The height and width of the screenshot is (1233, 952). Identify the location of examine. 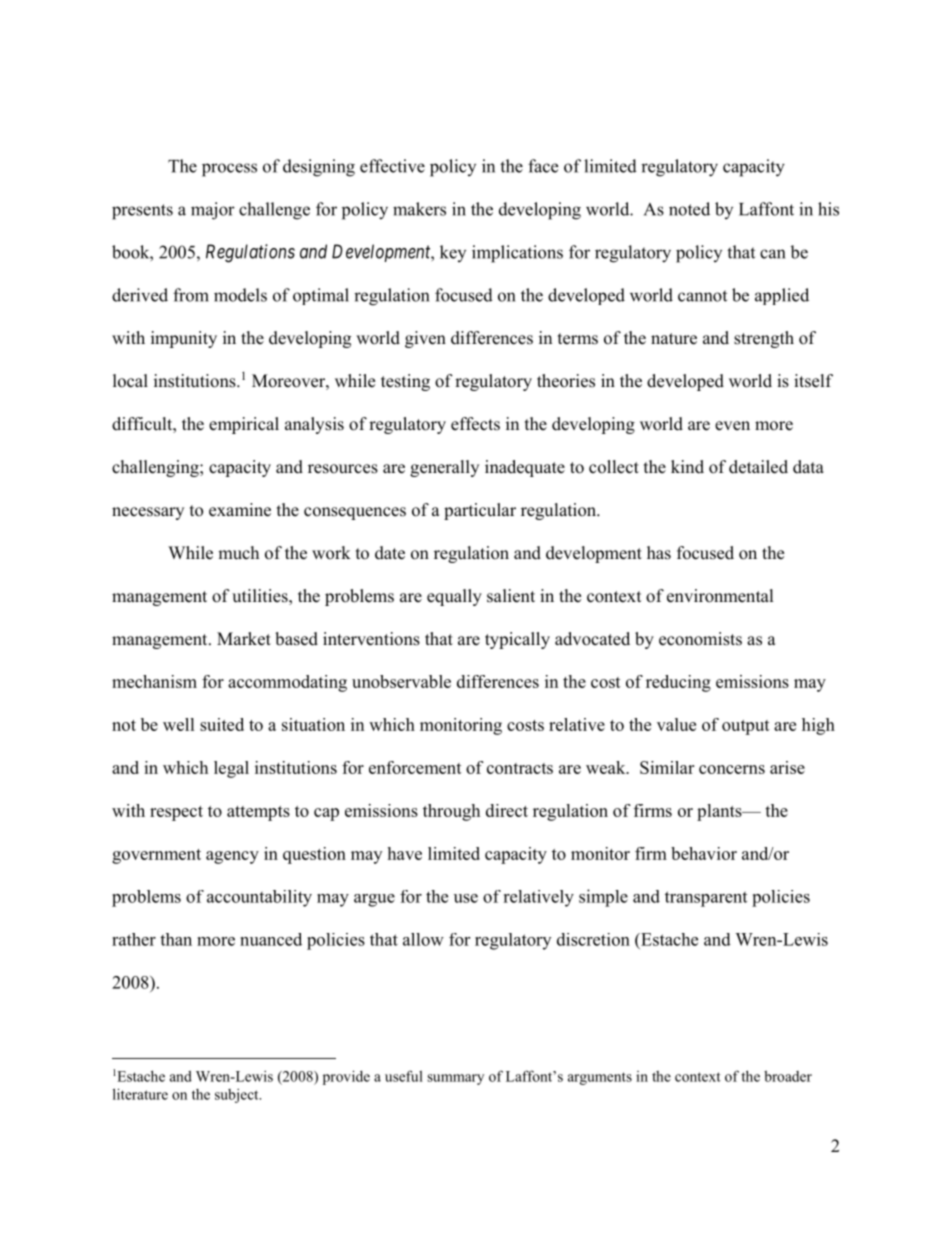
(240, 510).
